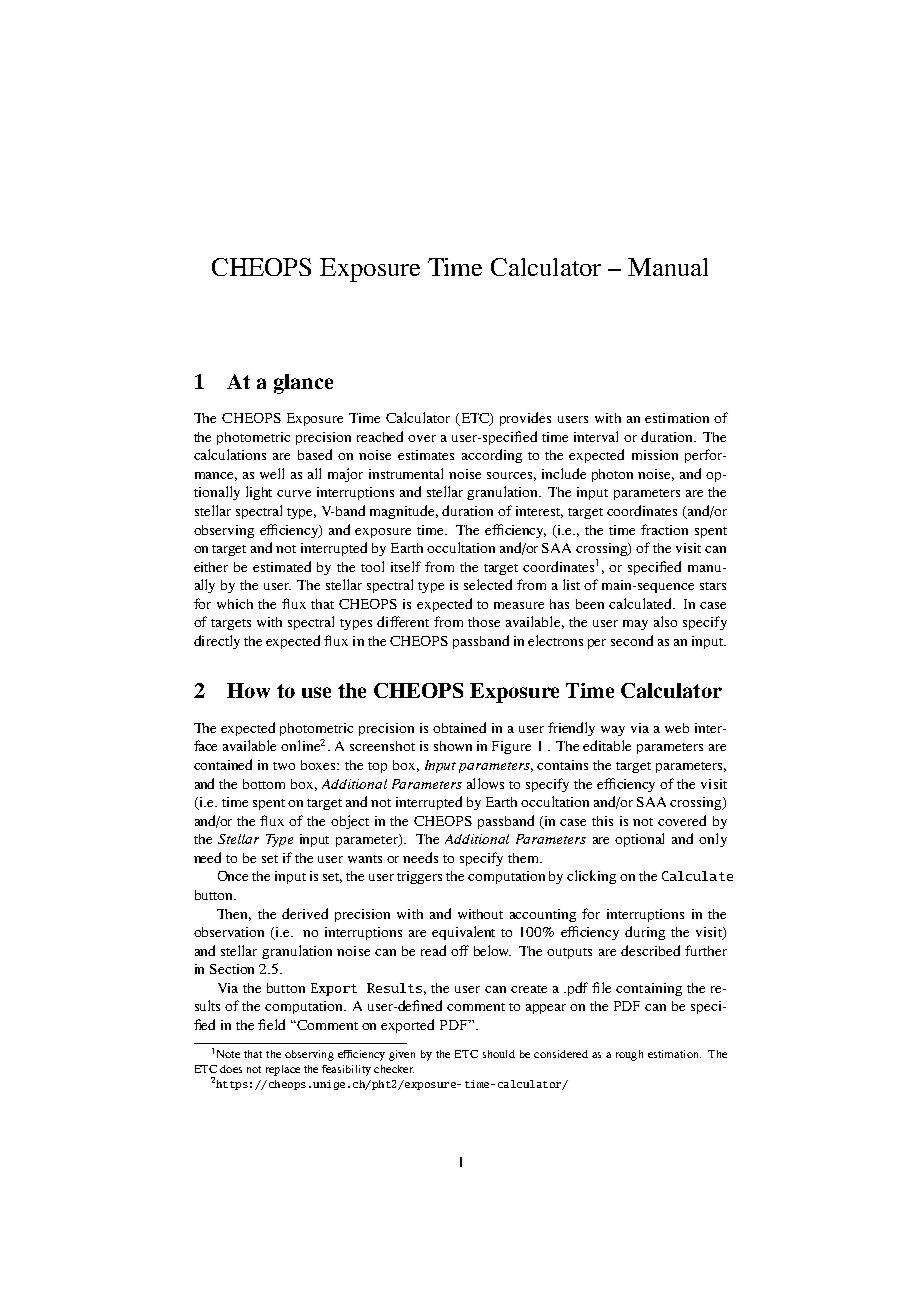 Image resolution: width=924 pixels, height=1308 pixels. Describe the element at coordinates (459, 727) in the image. I see `obtained` at that location.
